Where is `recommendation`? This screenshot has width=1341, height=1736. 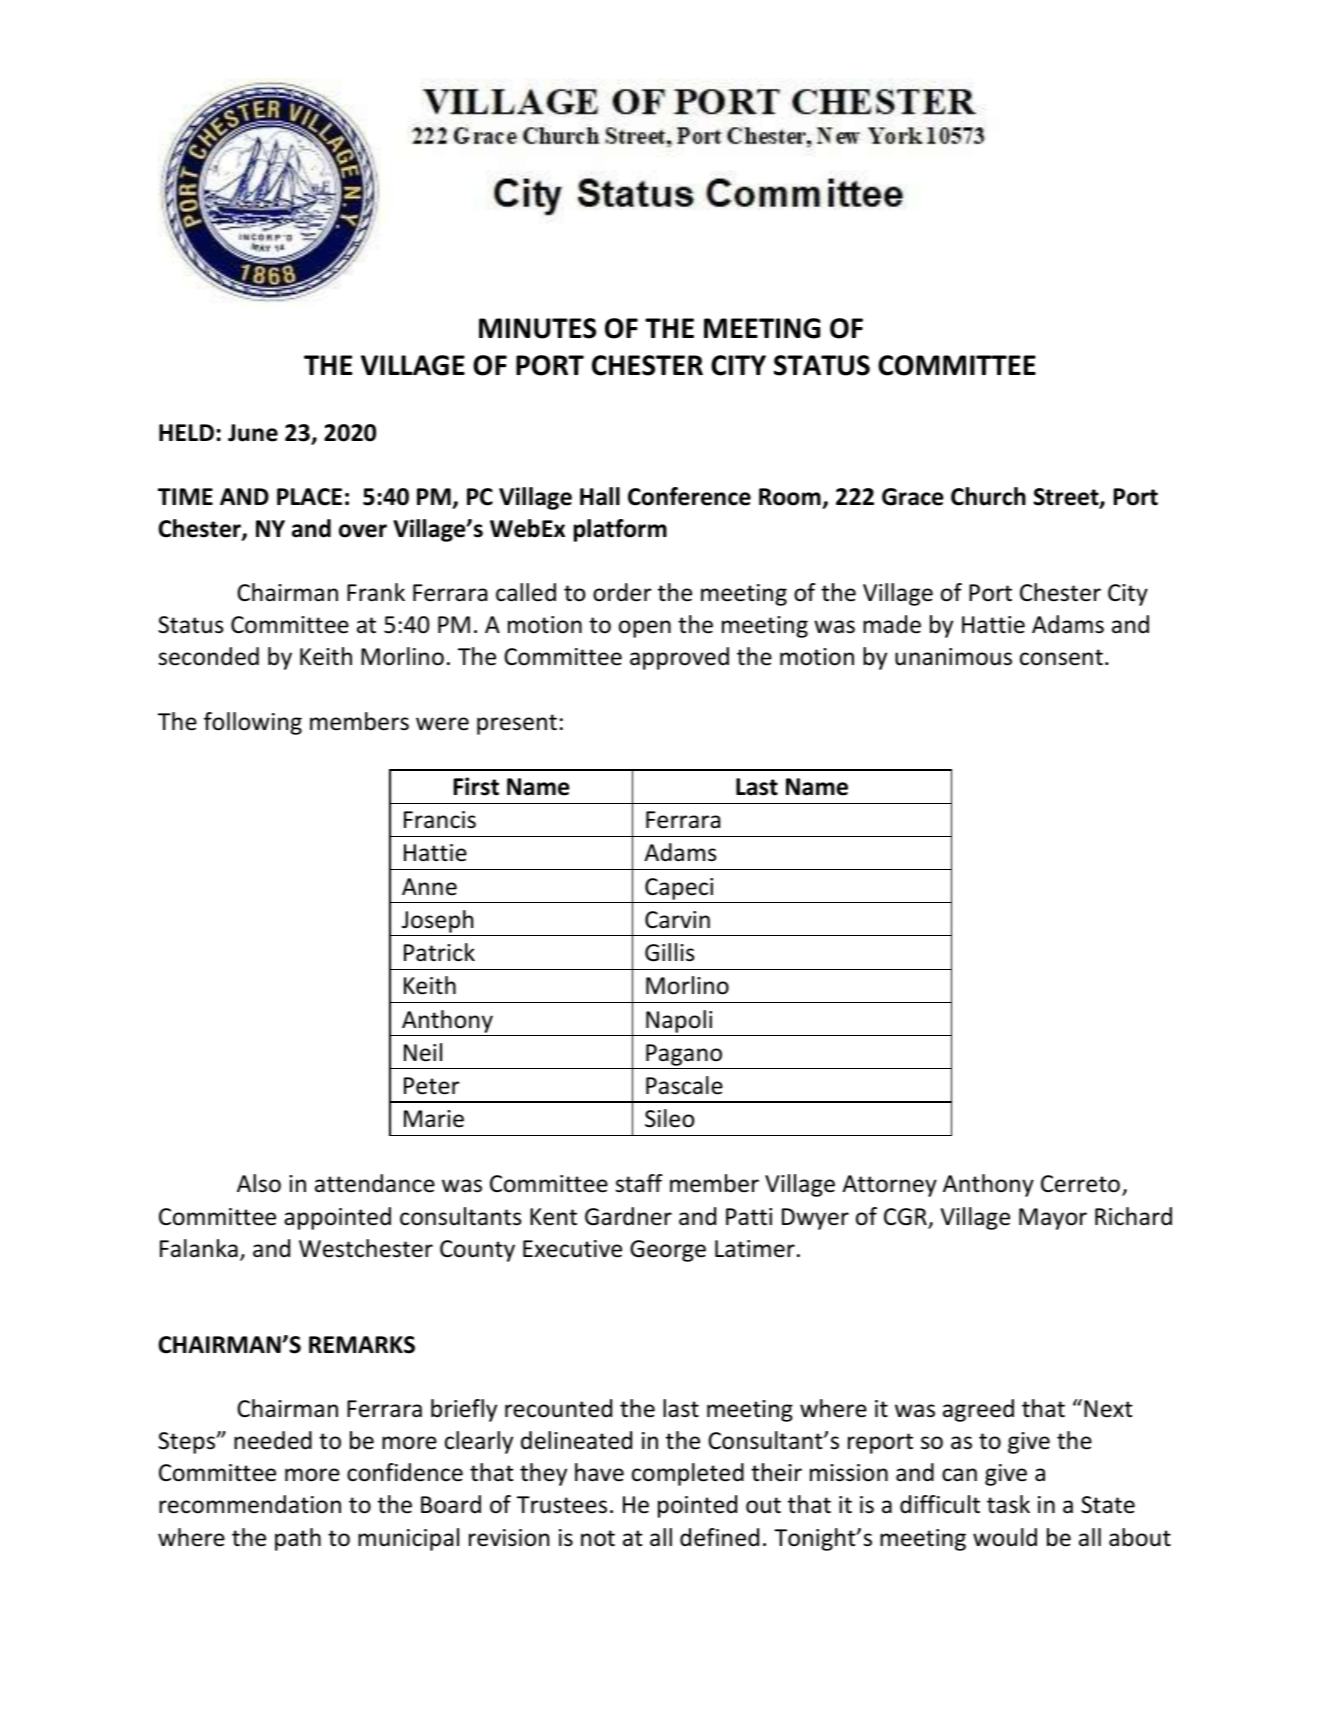 recommendation is located at coordinates (250, 1504).
